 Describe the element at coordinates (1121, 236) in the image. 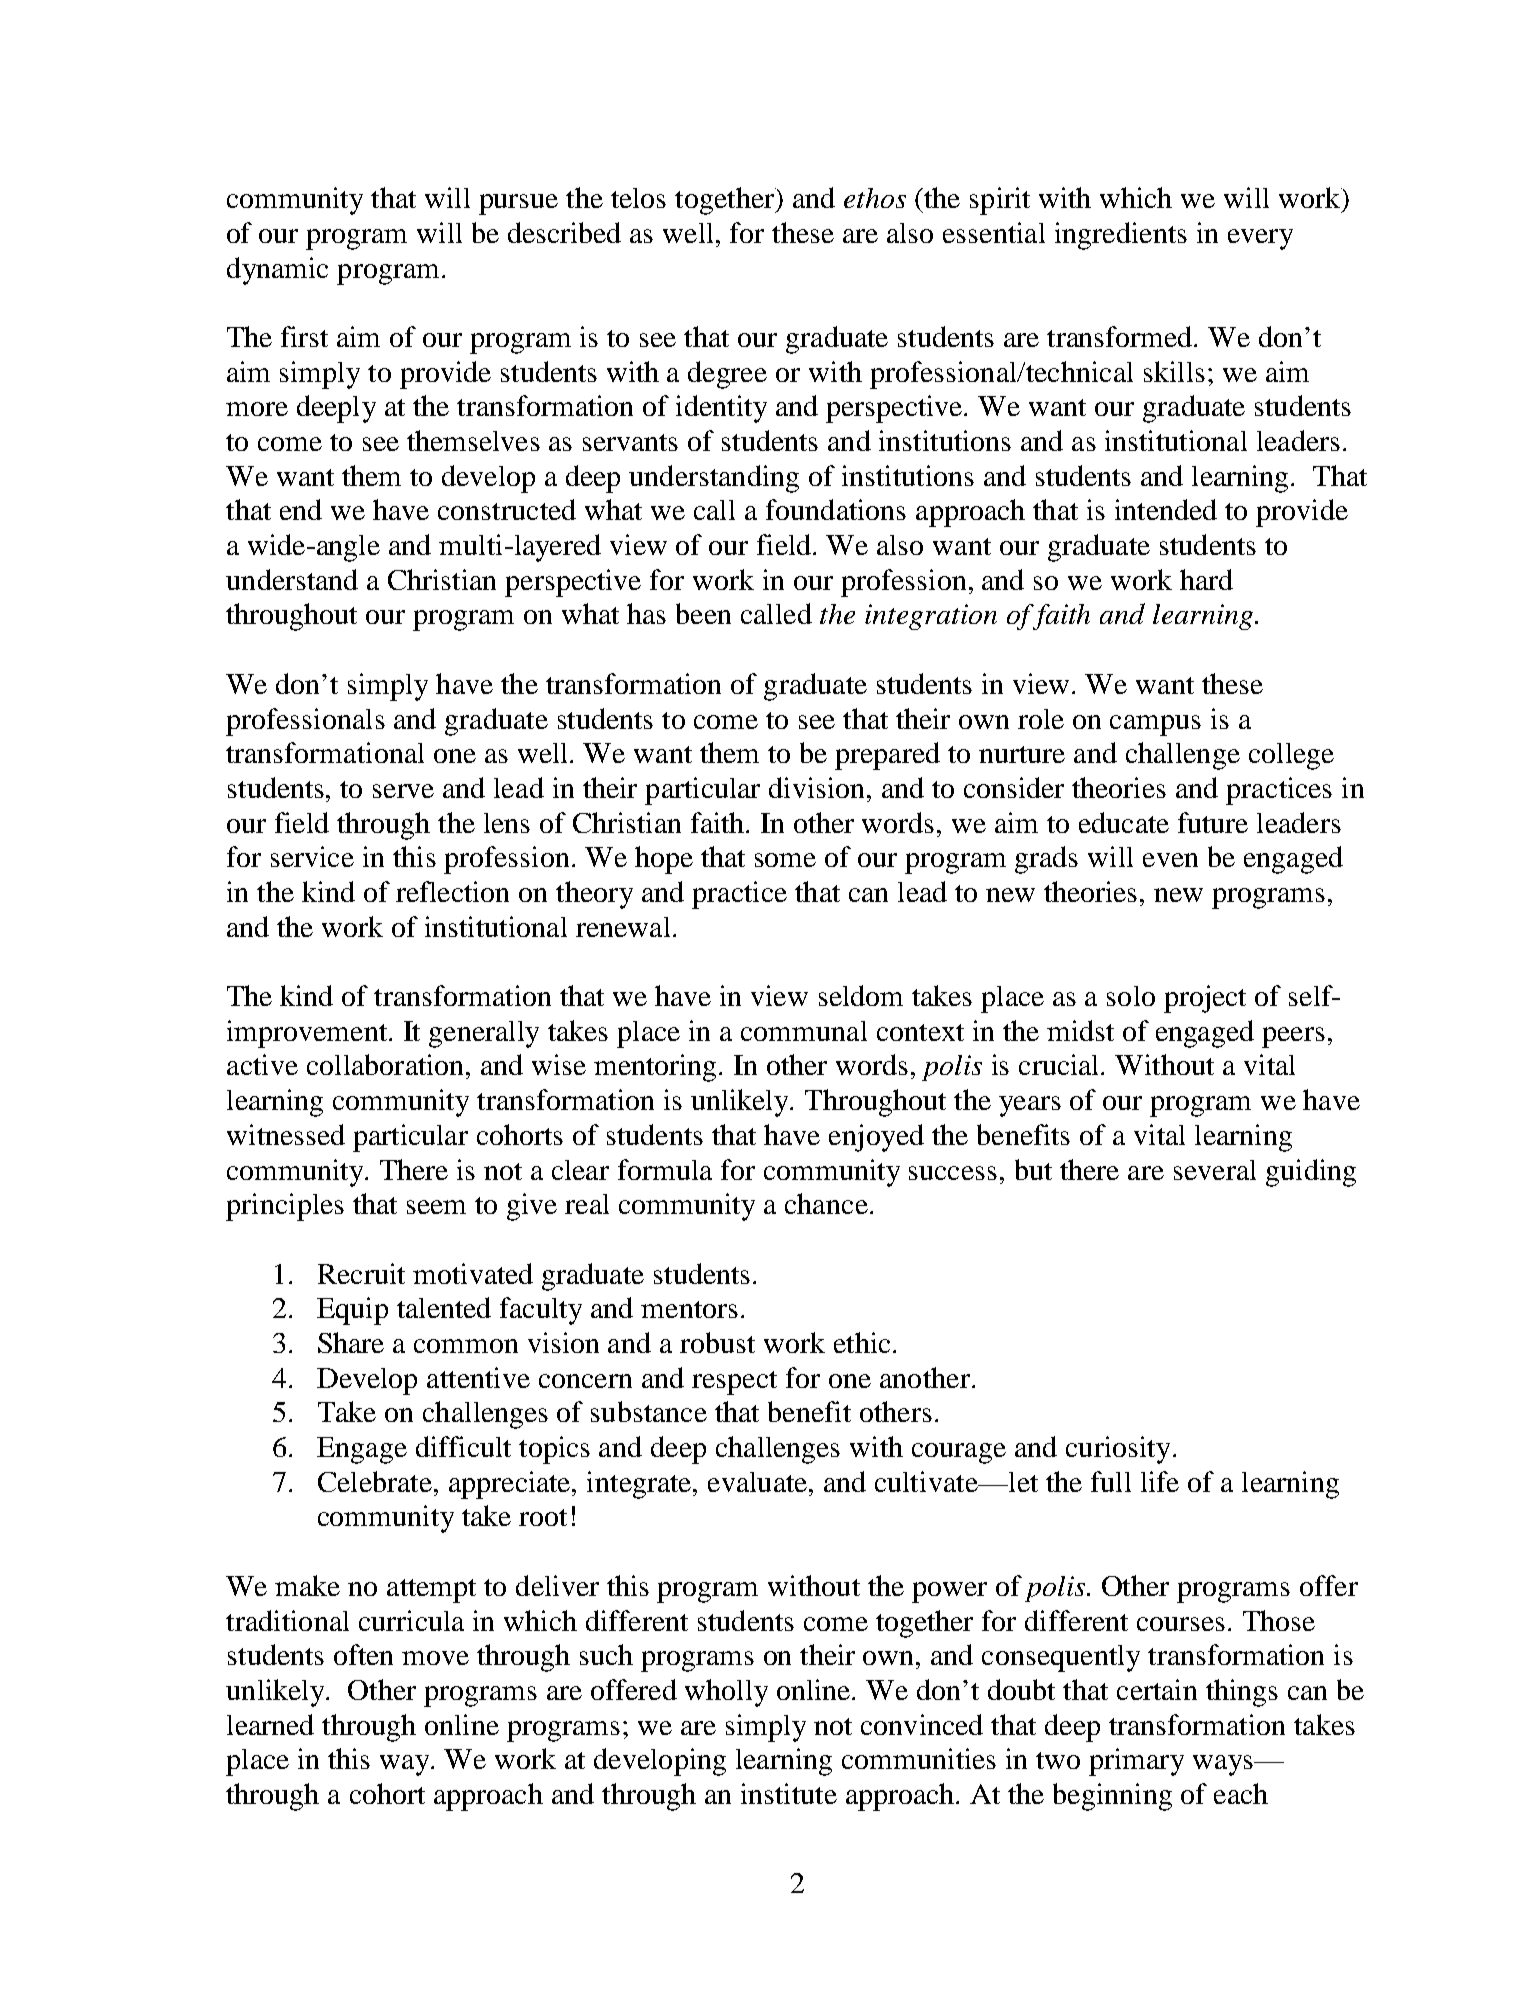

I see `ingredients` at that location.
